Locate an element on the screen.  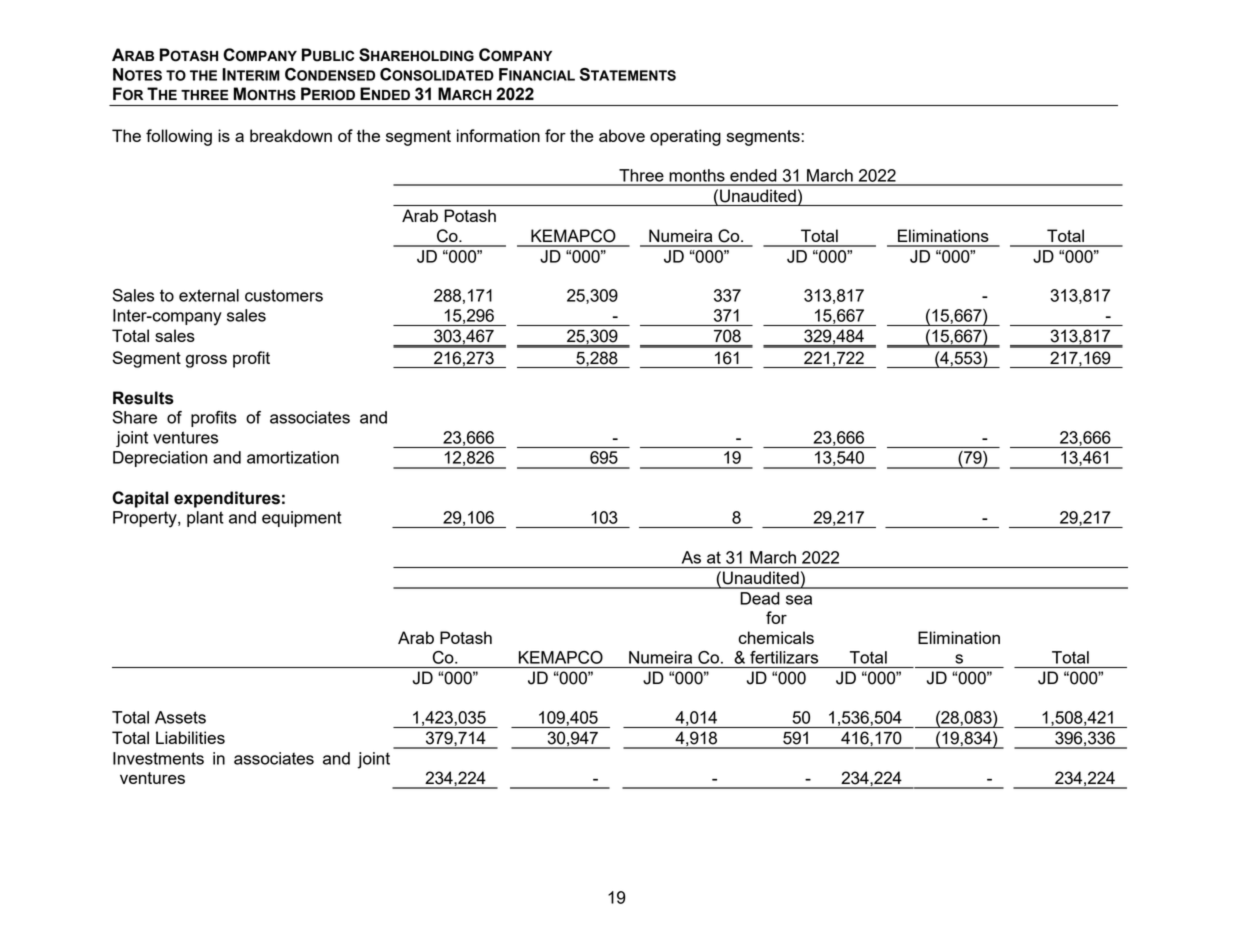
equipment is located at coordinates (302, 519).
